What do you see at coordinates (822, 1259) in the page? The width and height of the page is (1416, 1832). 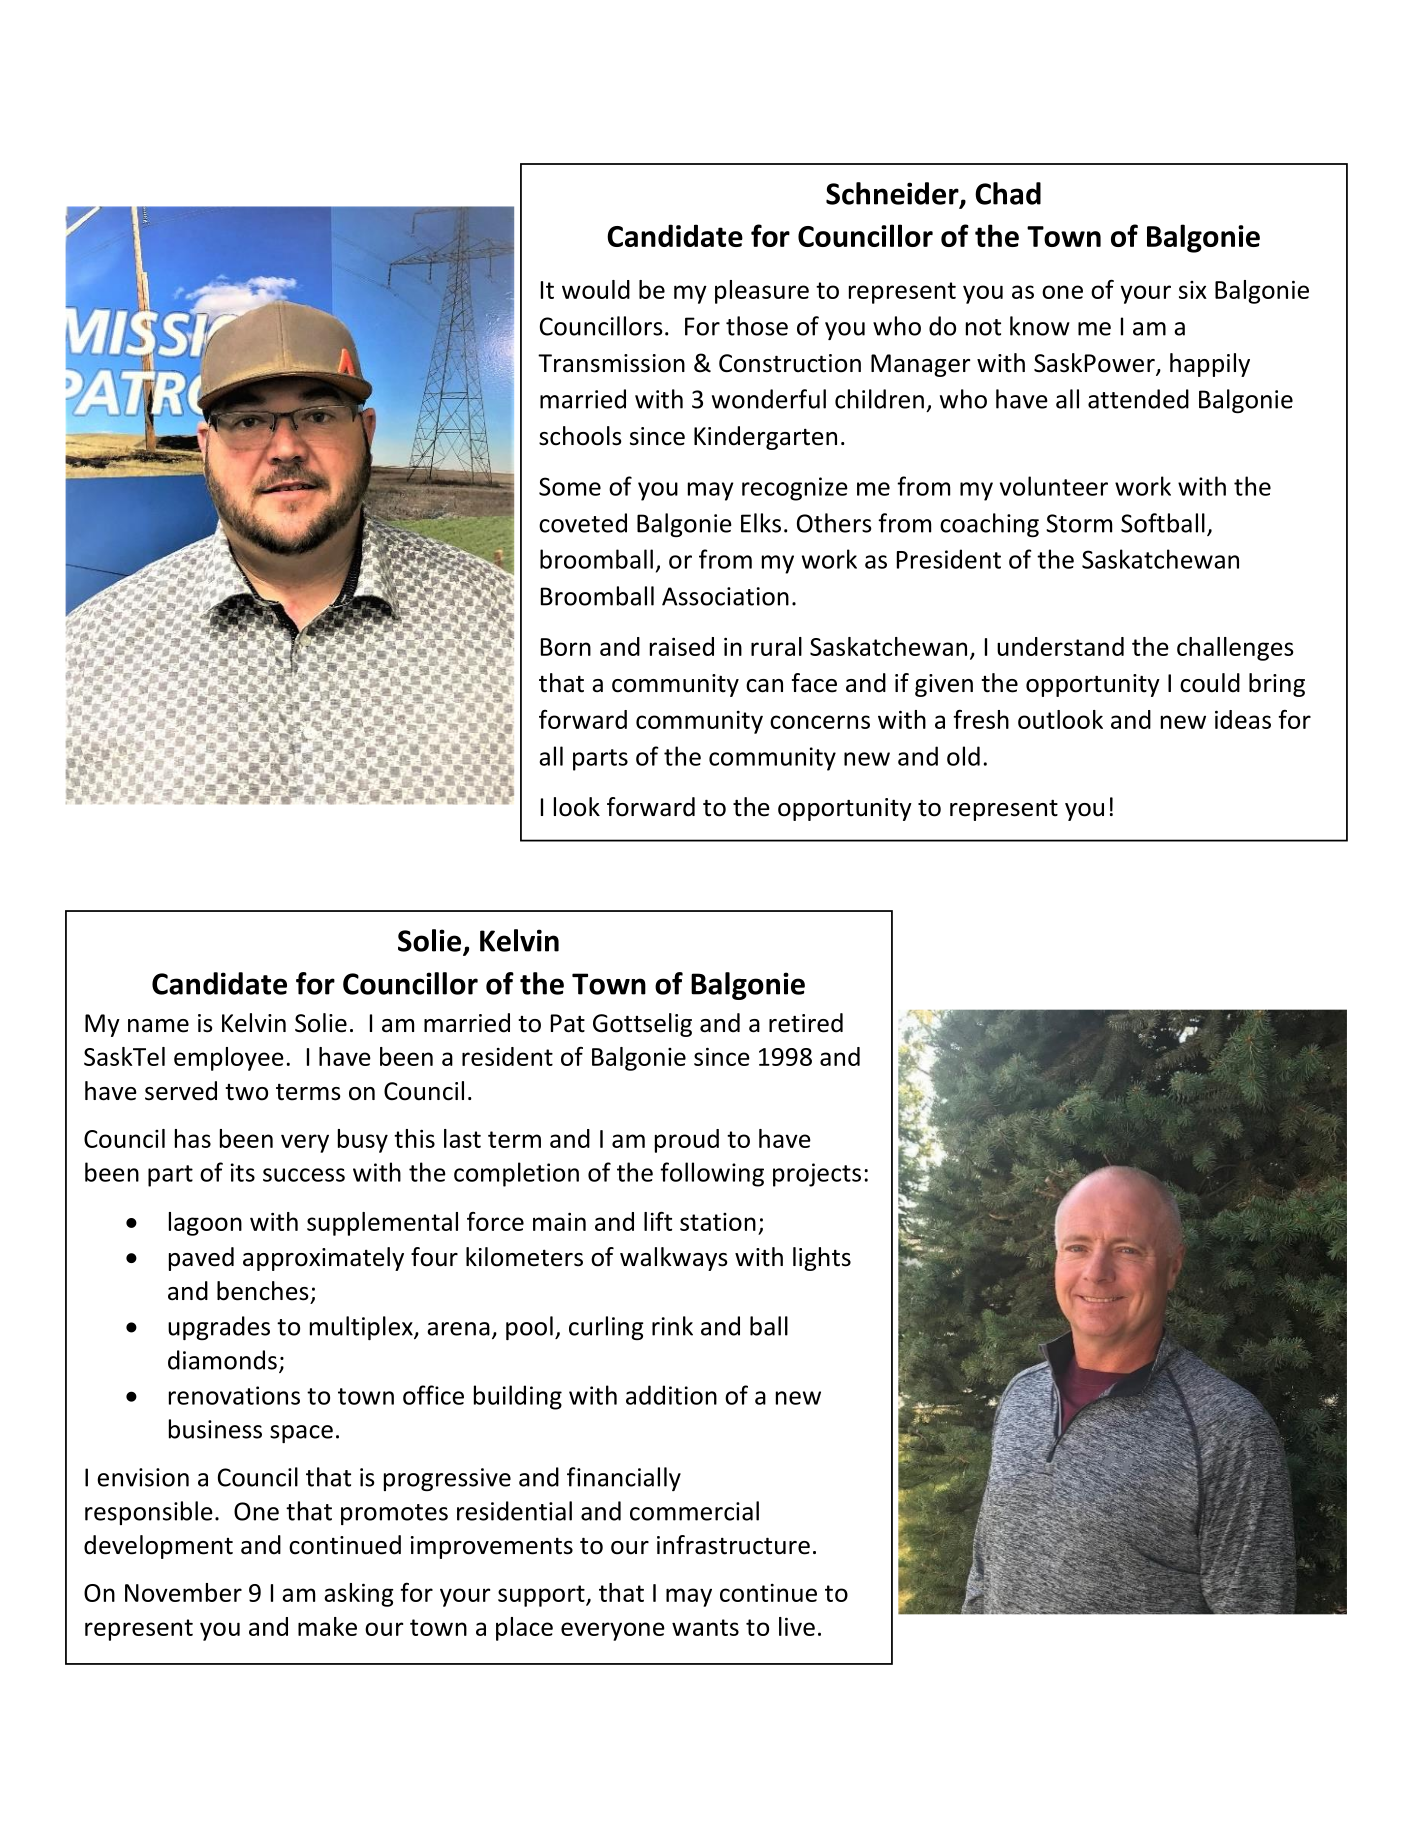 I see `lights` at bounding box center [822, 1259].
